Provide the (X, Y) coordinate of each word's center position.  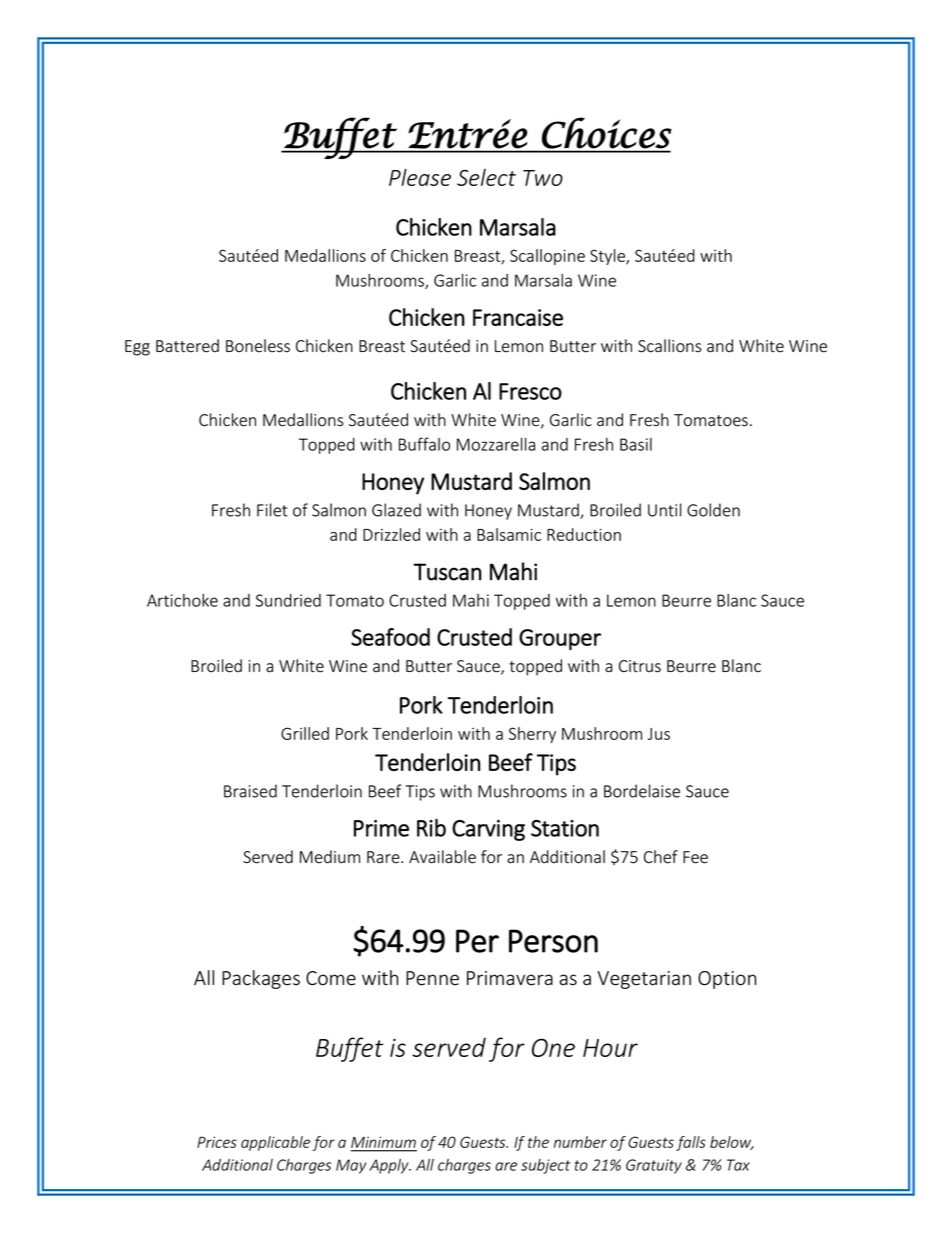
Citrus (640, 666)
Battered (187, 346)
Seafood (390, 637)
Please (420, 177)
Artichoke (182, 600)
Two (543, 178)
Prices (217, 1142)
